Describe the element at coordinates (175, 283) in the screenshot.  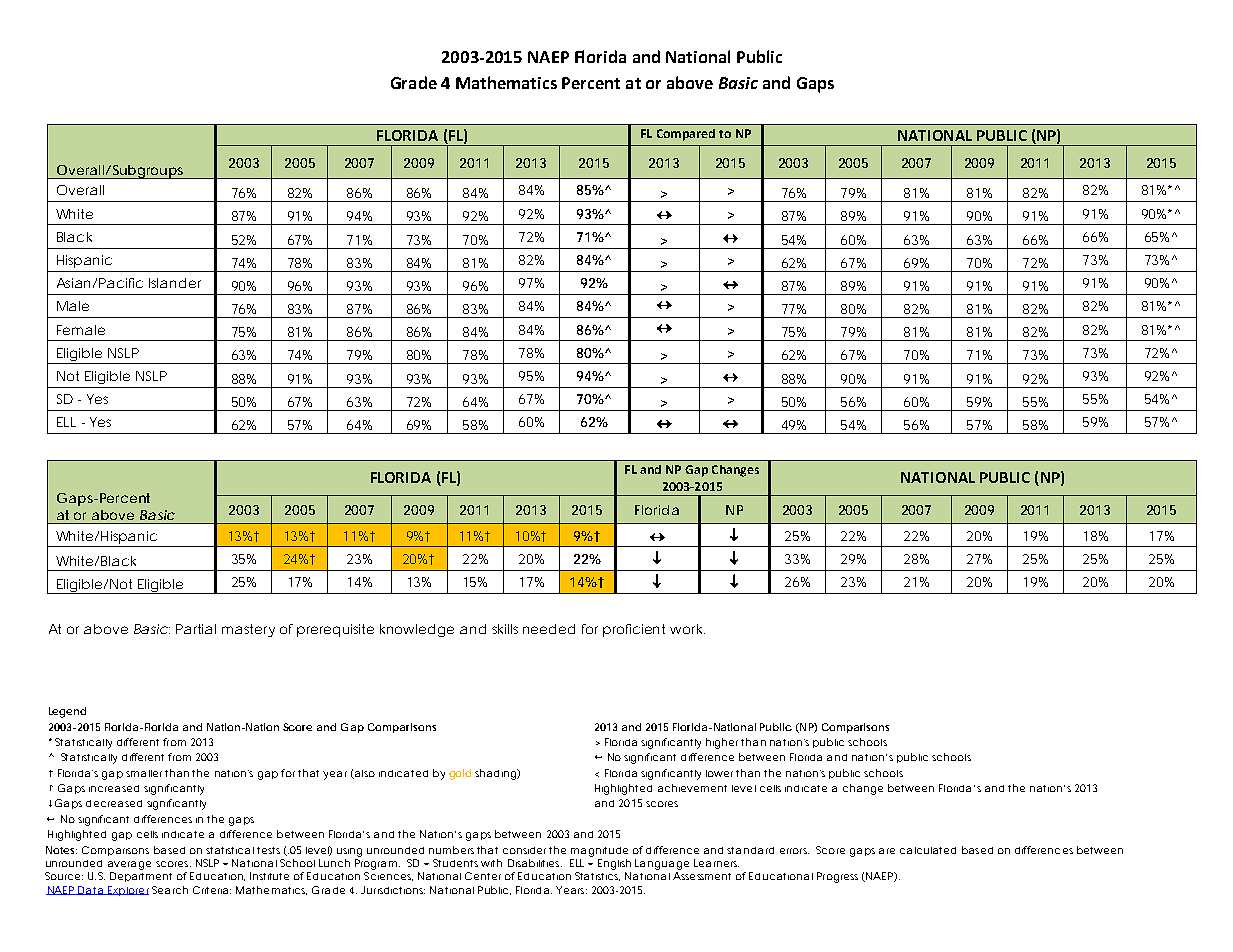
I see `Islander` at that location.
